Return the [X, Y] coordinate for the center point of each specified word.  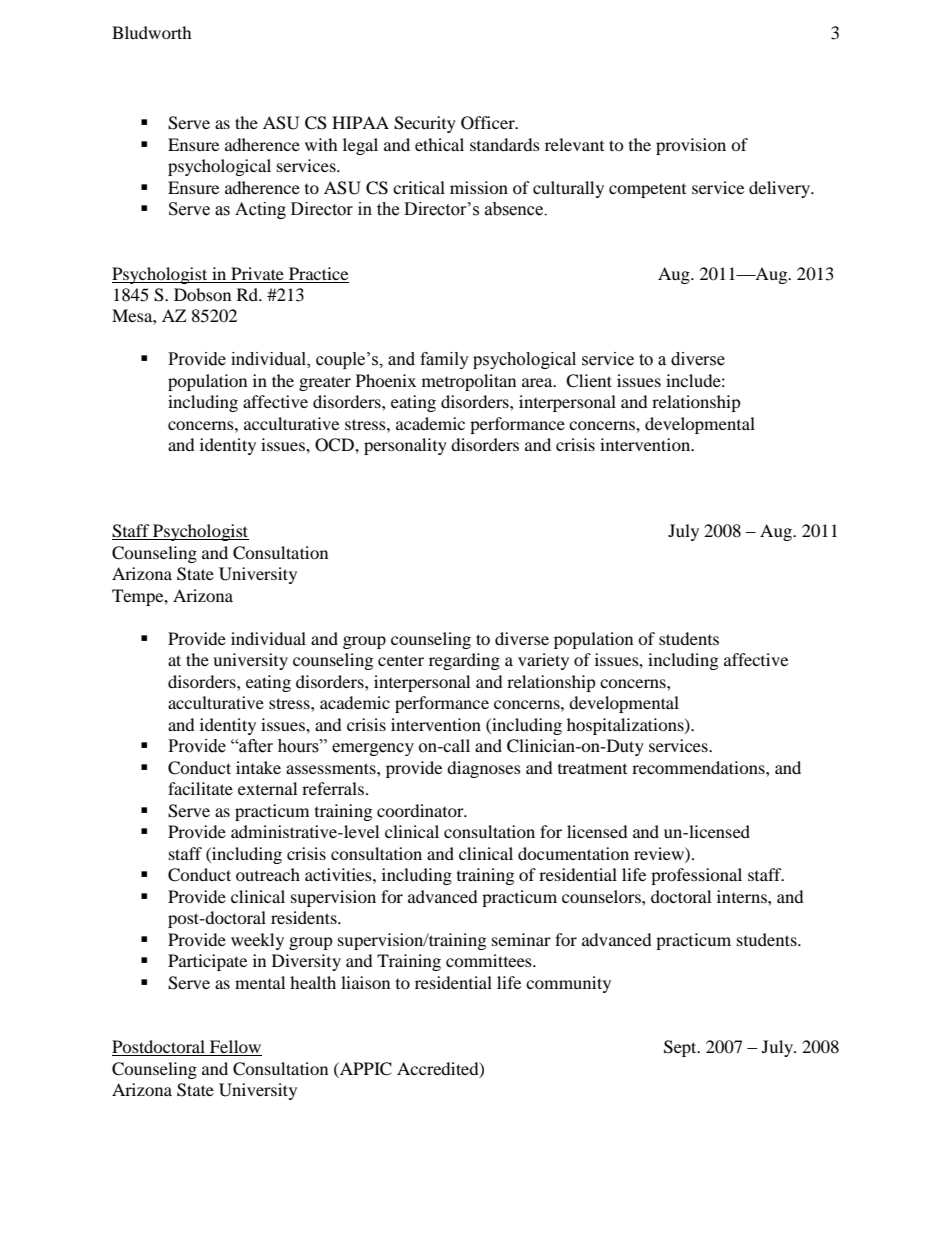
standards [505, 144]
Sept [681, 1048]
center [401, 660]
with [321, 144]
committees [490, 960]
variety [543, 661]
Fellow [235, 1048]
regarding [464, 661]
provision [691, 146]
